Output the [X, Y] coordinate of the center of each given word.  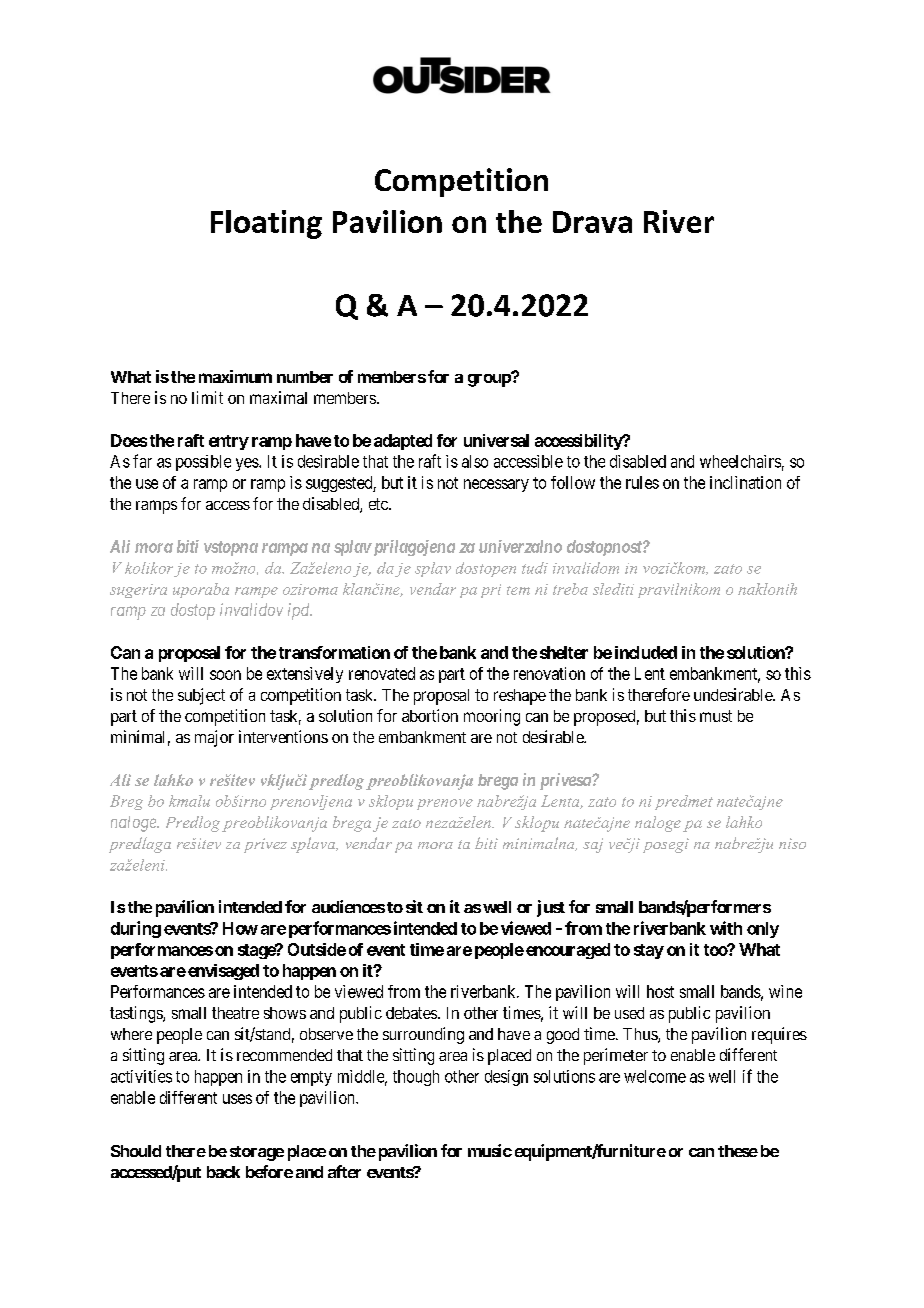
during [136, 929]
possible [203, 463]
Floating [266, 224]
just [551, 908]
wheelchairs [740, 461]
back [223, 1172]
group [490, 379]
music [490, 1150]
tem [518, 590]
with [726, 928]
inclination [745, 482]
